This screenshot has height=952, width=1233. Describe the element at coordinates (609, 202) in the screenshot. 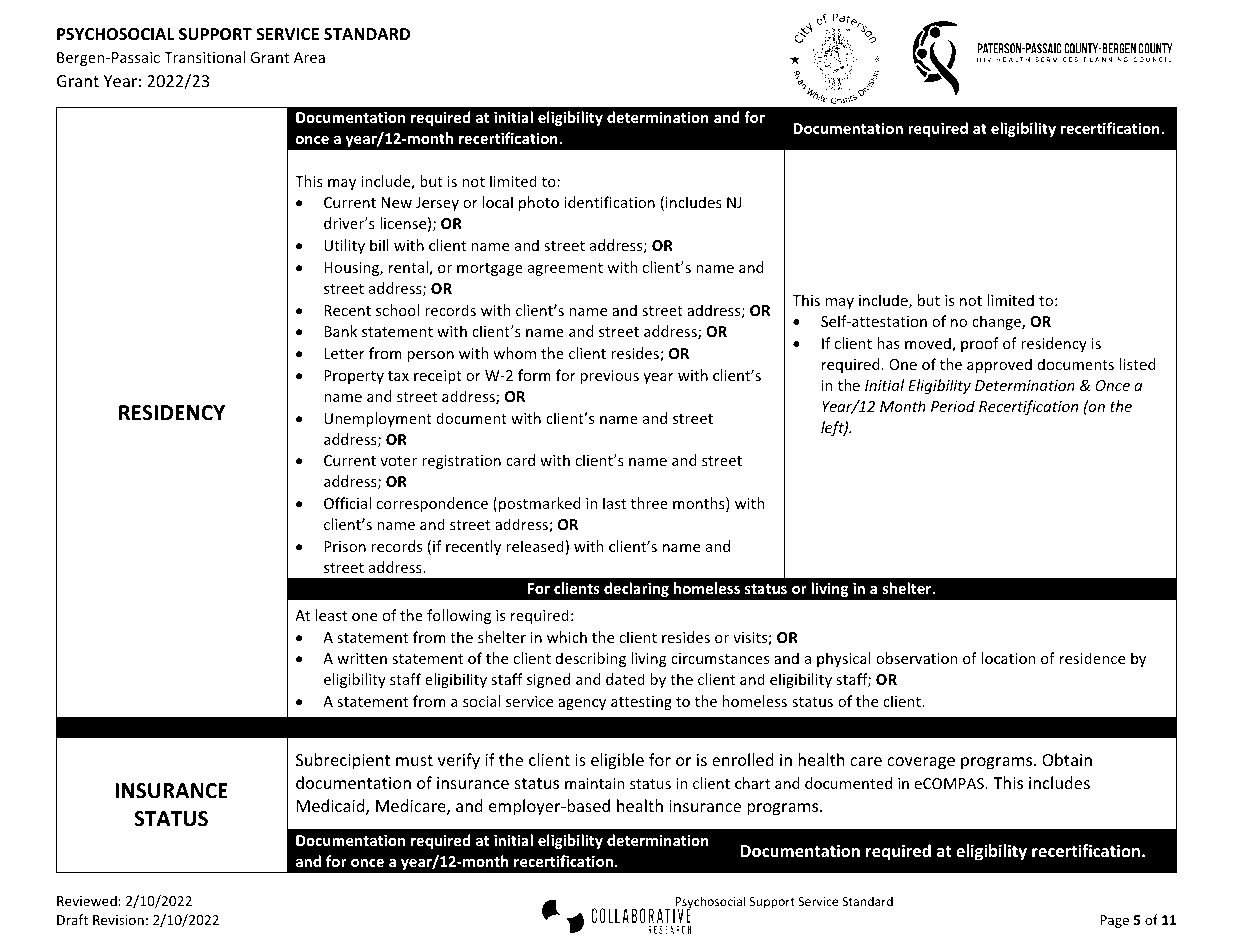

I see `identification` at that location.
